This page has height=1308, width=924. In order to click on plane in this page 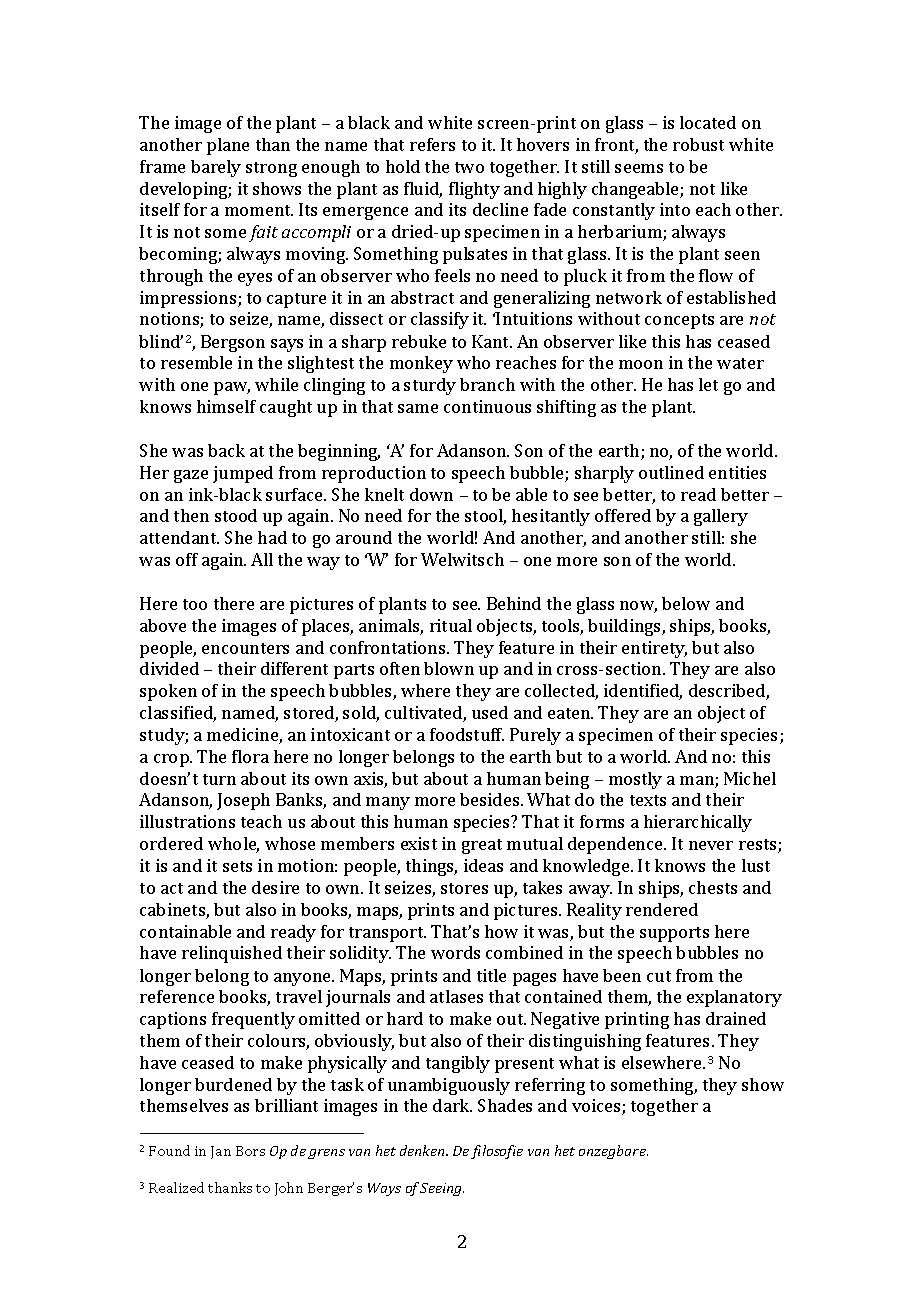, I will do `click(228, 146)`.
